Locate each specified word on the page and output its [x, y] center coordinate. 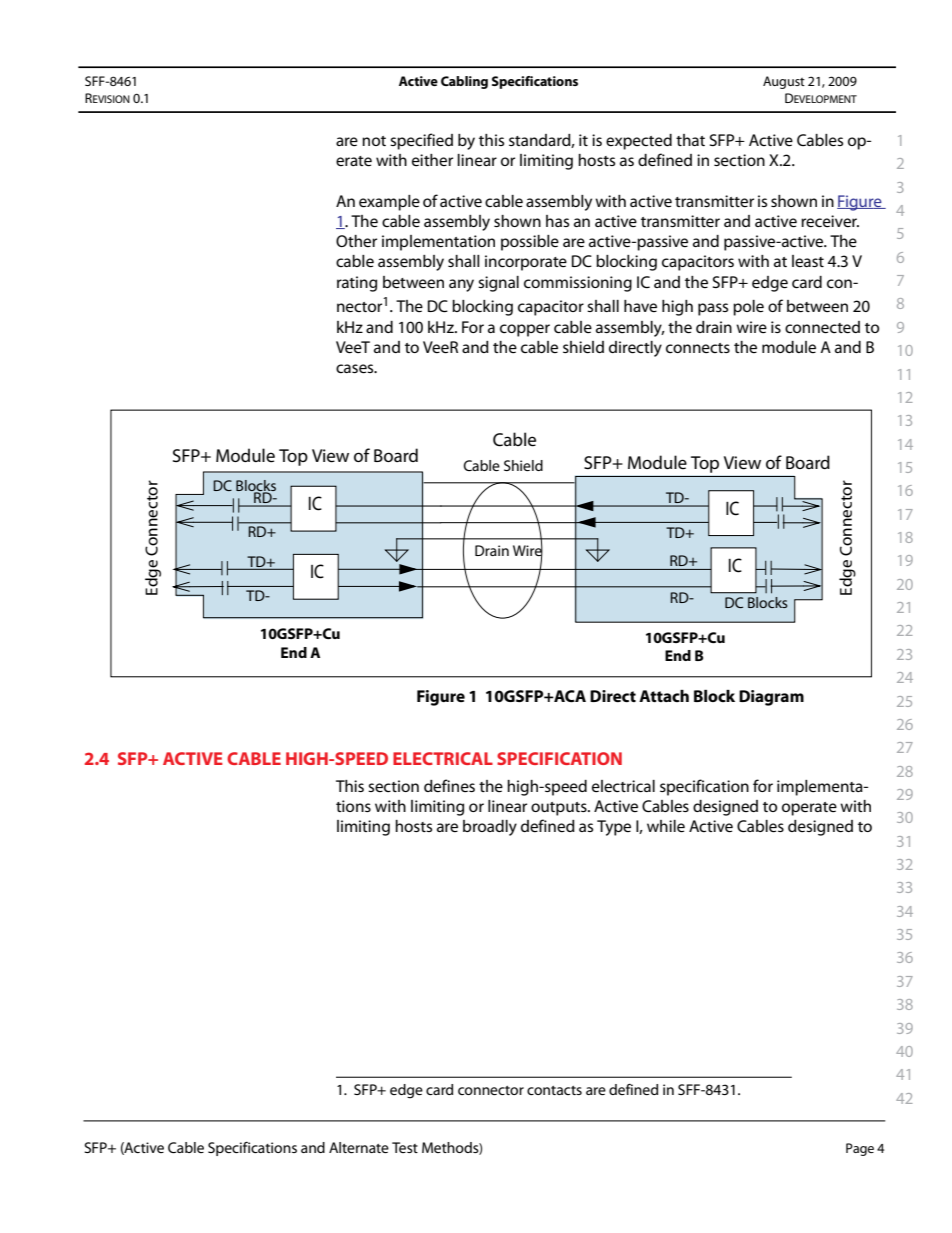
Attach [664, 696]
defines [449, 785]
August [784, 82]
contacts [554, 1090]
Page [860, 1149]
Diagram [771, 698]
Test [405, 1147]
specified [421, 141]
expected [639, 142]
